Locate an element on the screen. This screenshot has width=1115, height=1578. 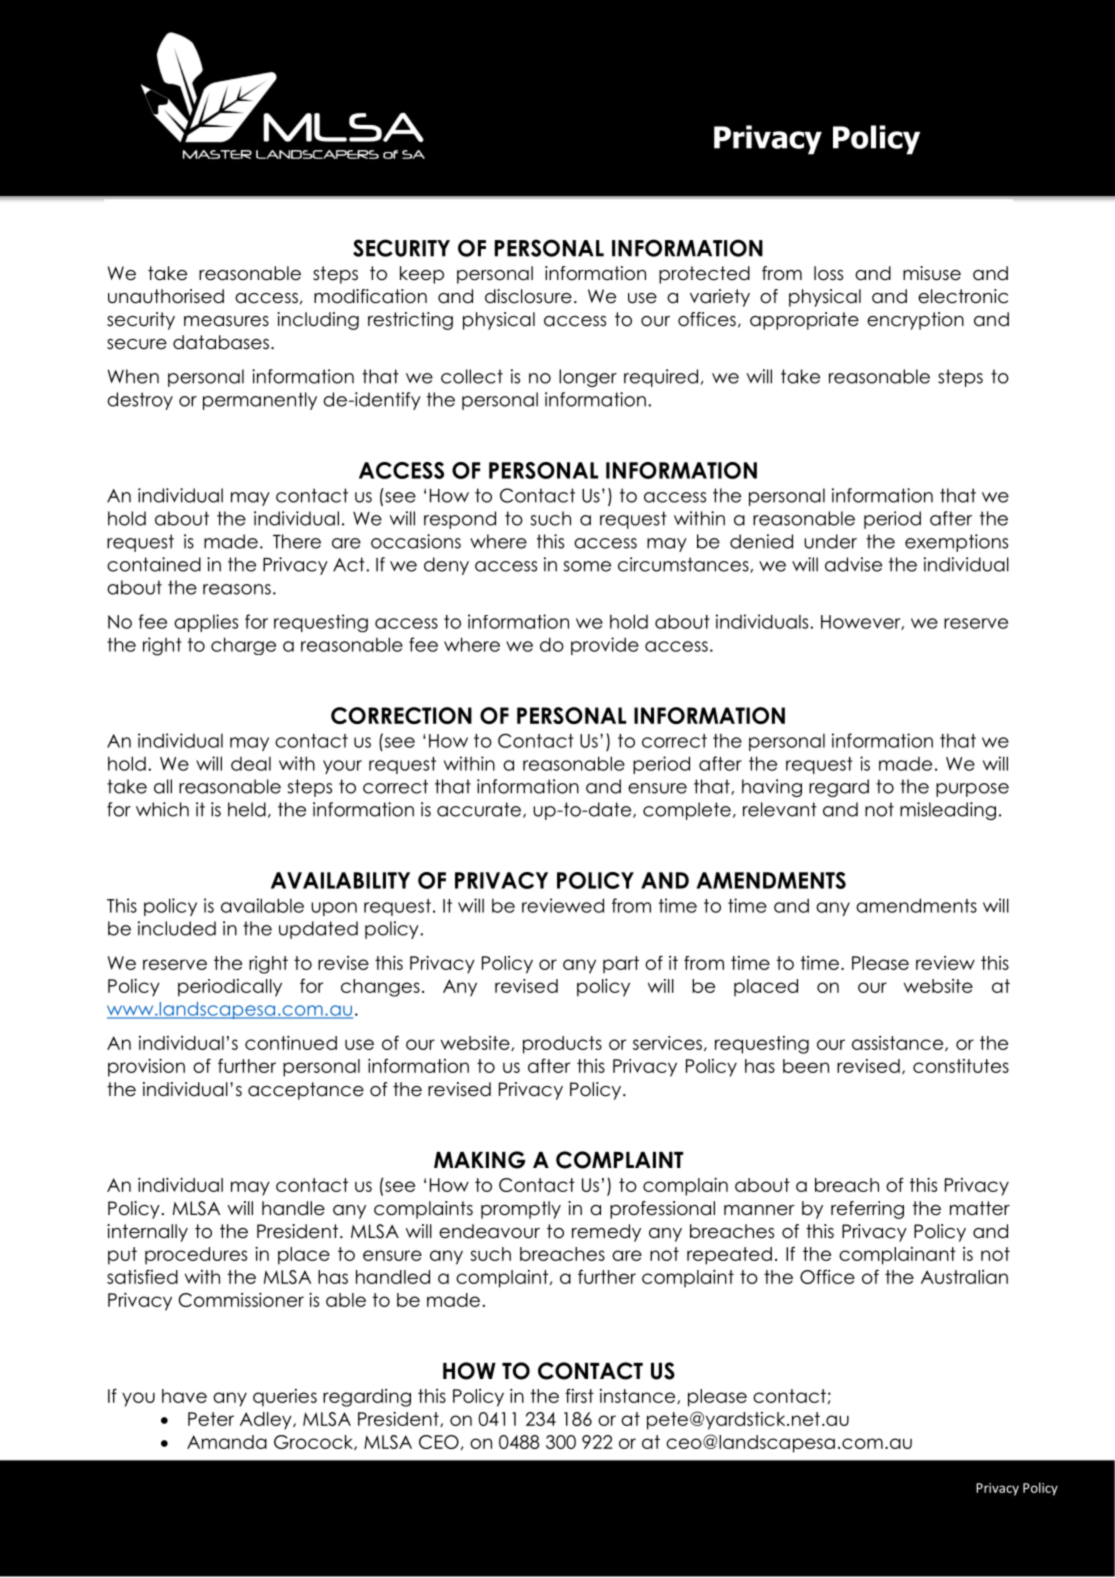
acceptance is located at coordinates (306, 1091).
